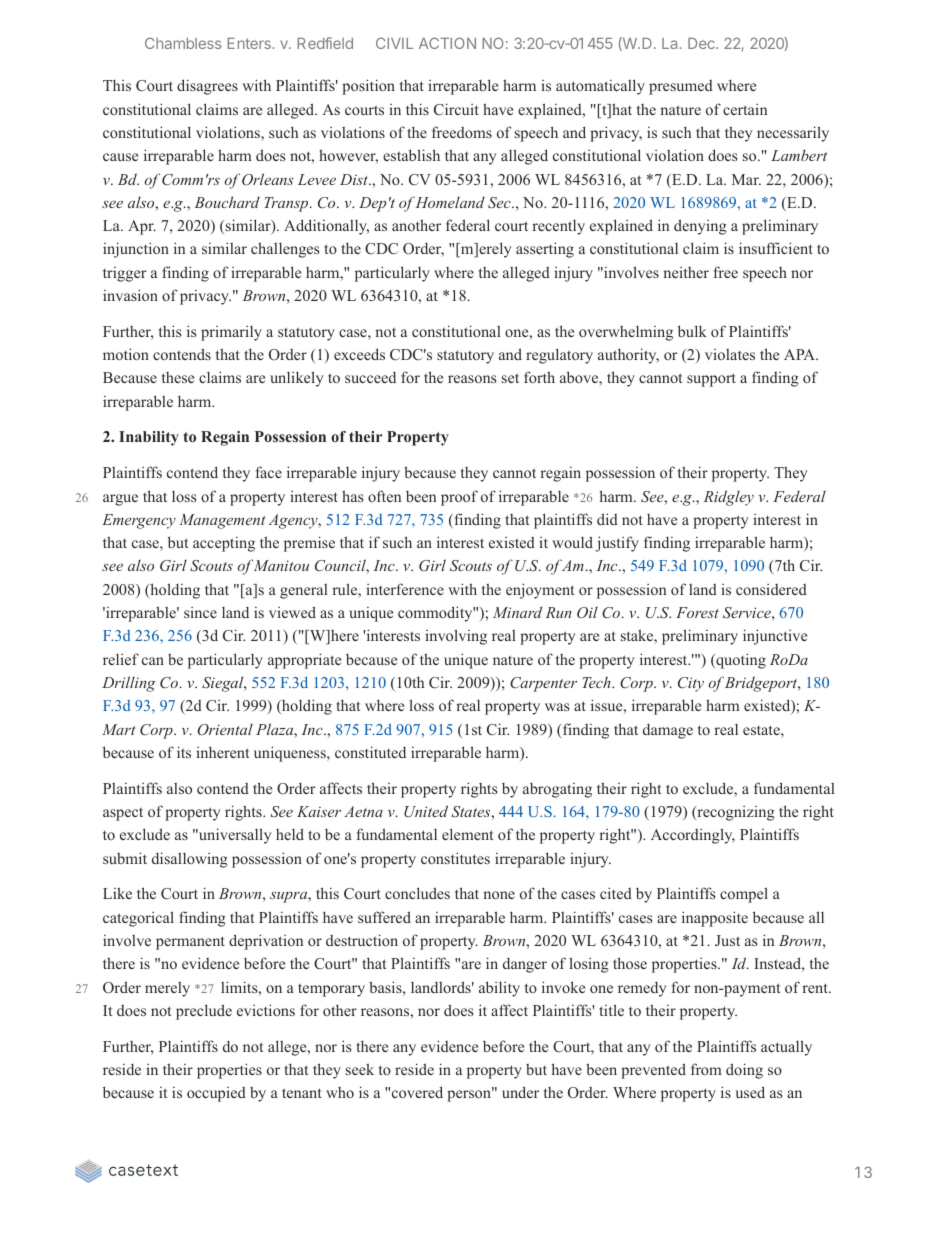 The height and width of the screenshot is (1233, 952). I want to click on ACTION, so click(447, 43).
